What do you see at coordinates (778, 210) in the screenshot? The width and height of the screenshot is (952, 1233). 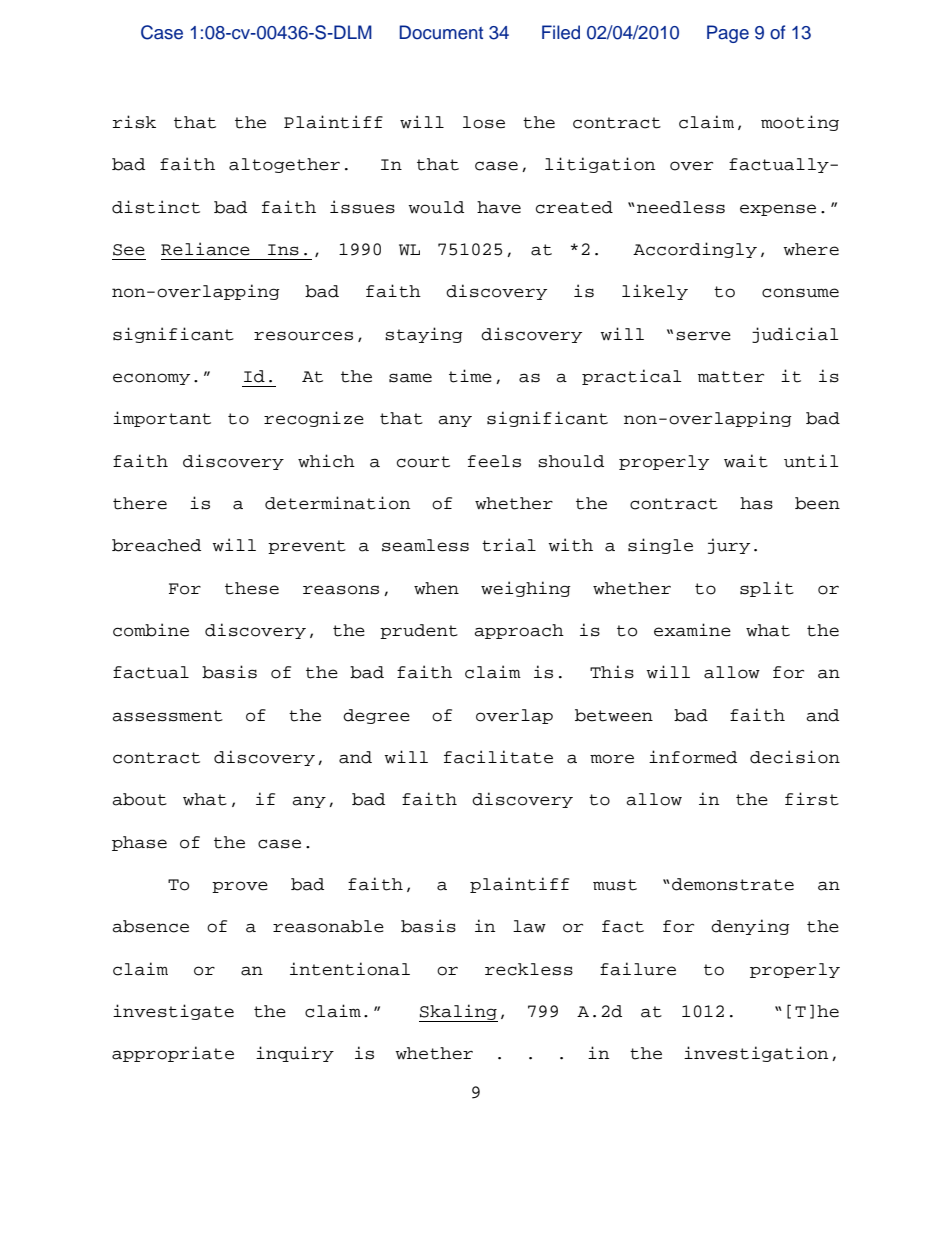 I see `expense` at bounding box center [778, 210].
